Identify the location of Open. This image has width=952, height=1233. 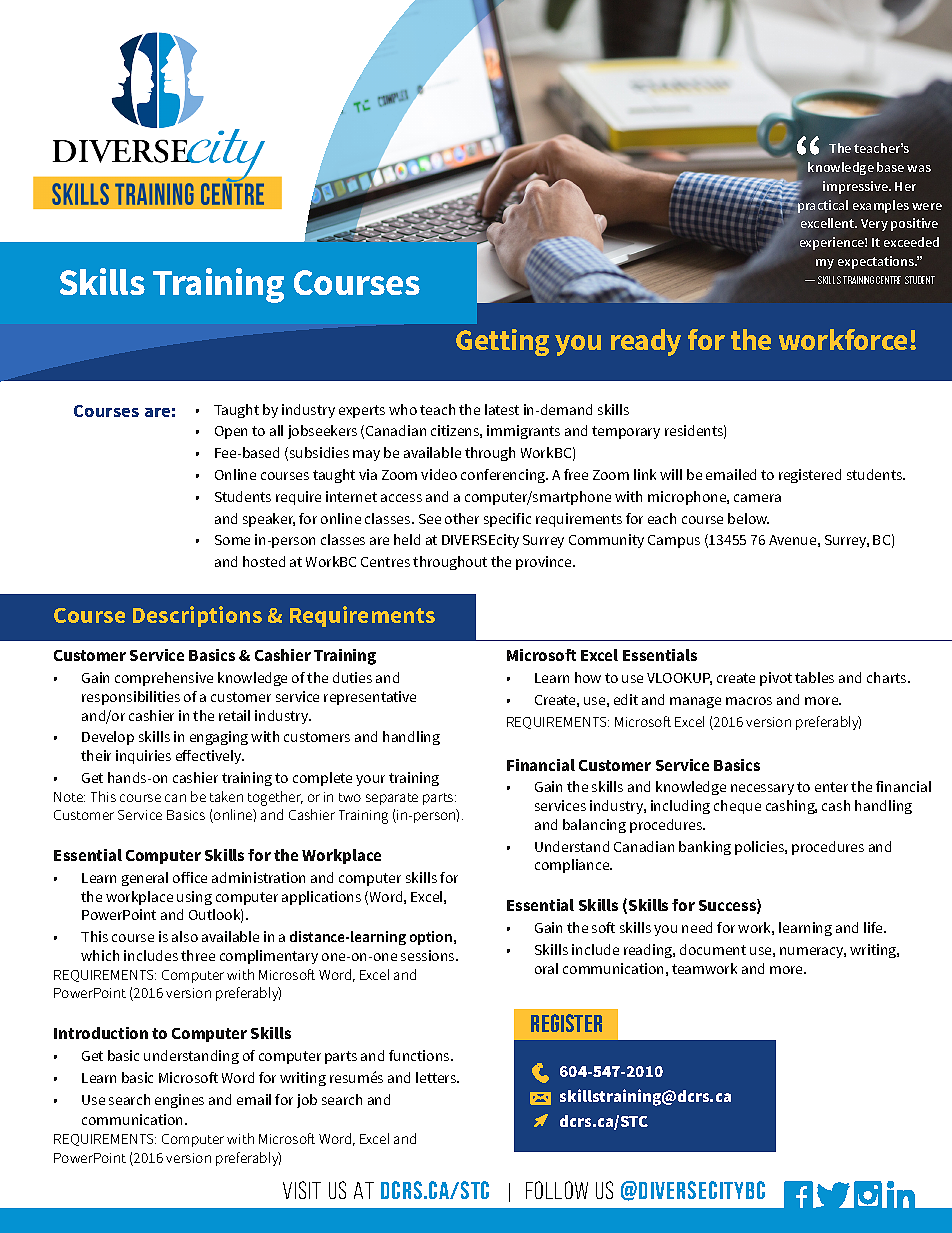
(231, 432).
